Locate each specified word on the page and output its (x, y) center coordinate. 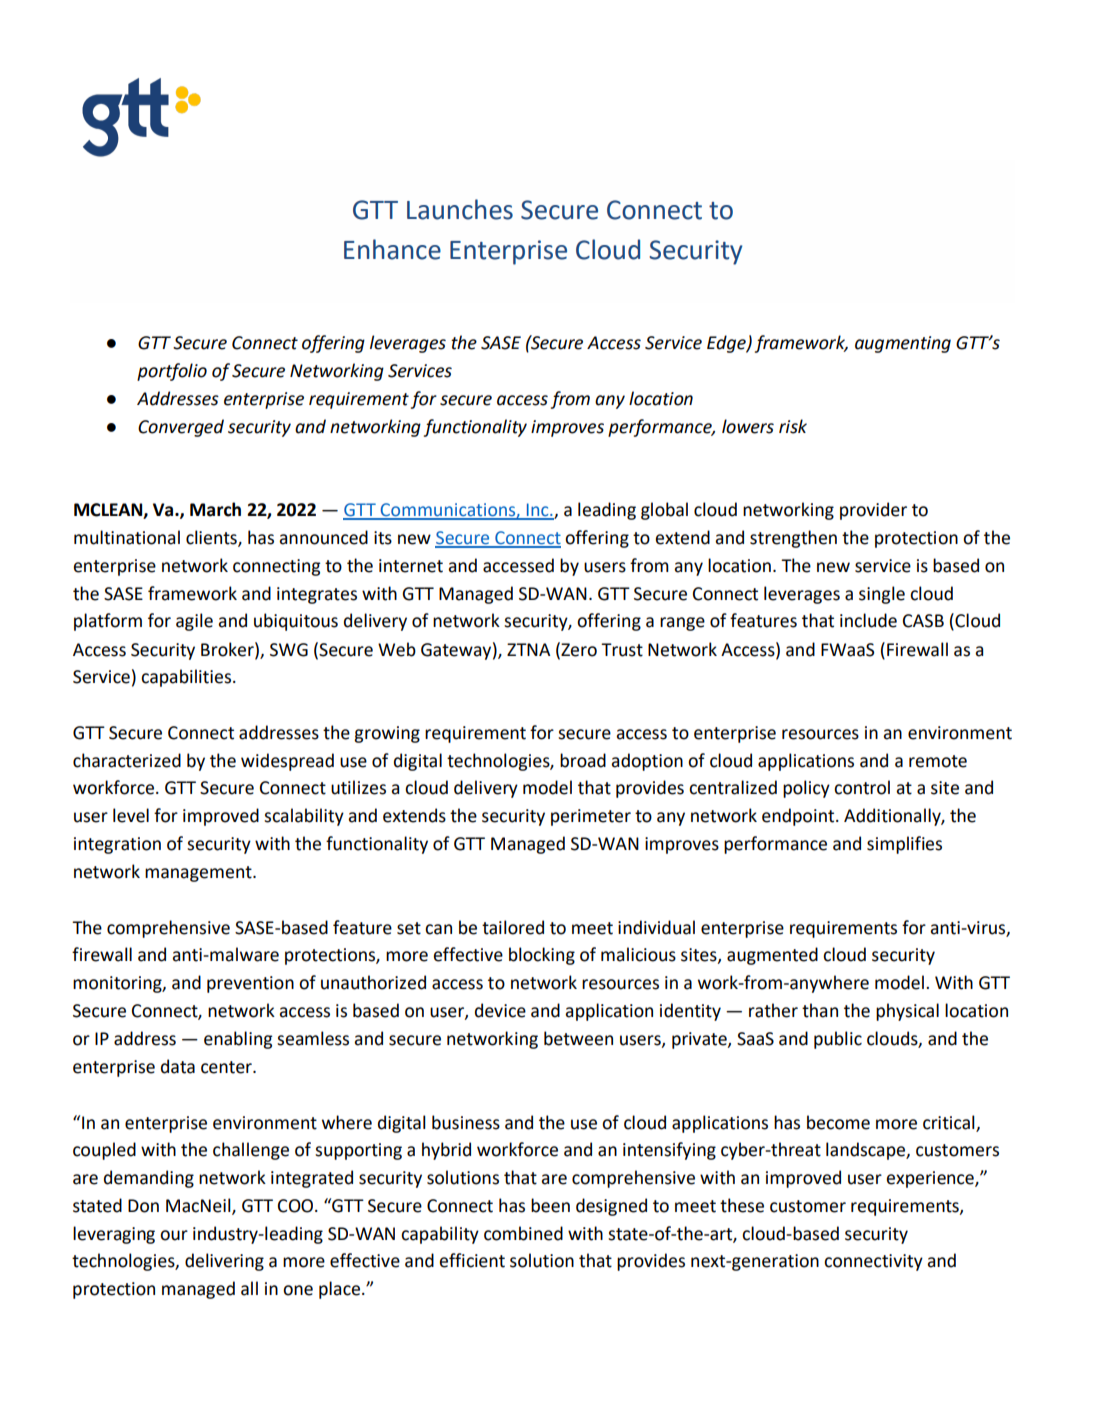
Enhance (392, 249)
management (199, 874)
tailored (513, 927)
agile (194, 622)
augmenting (903, 344)
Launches (460, 209)
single (882, 595)
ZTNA (528, 649)
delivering (224, 1262)
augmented (772, 956)
